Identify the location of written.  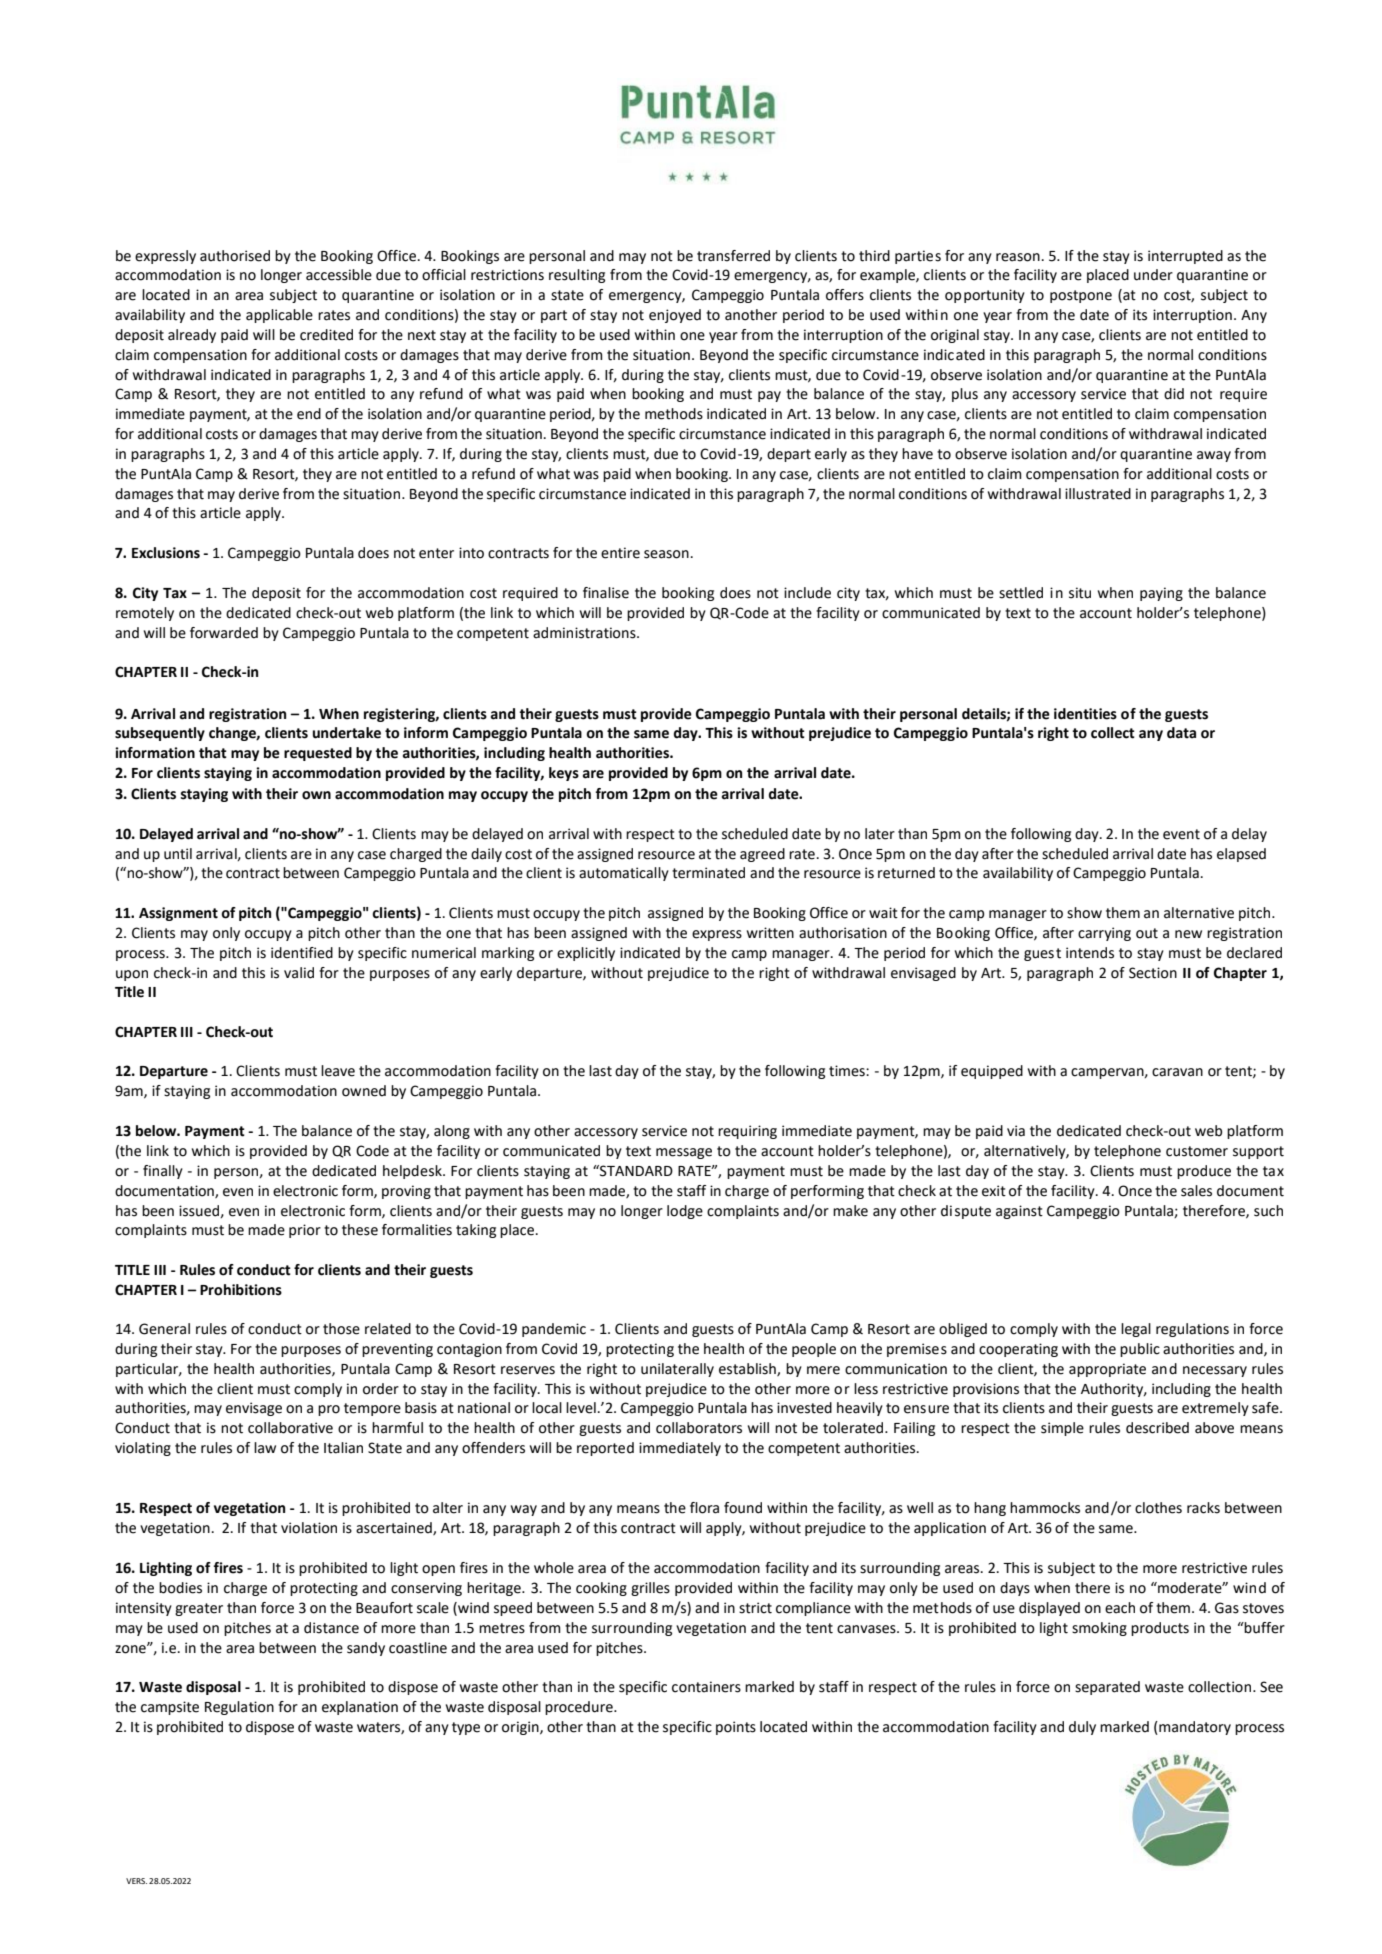
(770, 933).
